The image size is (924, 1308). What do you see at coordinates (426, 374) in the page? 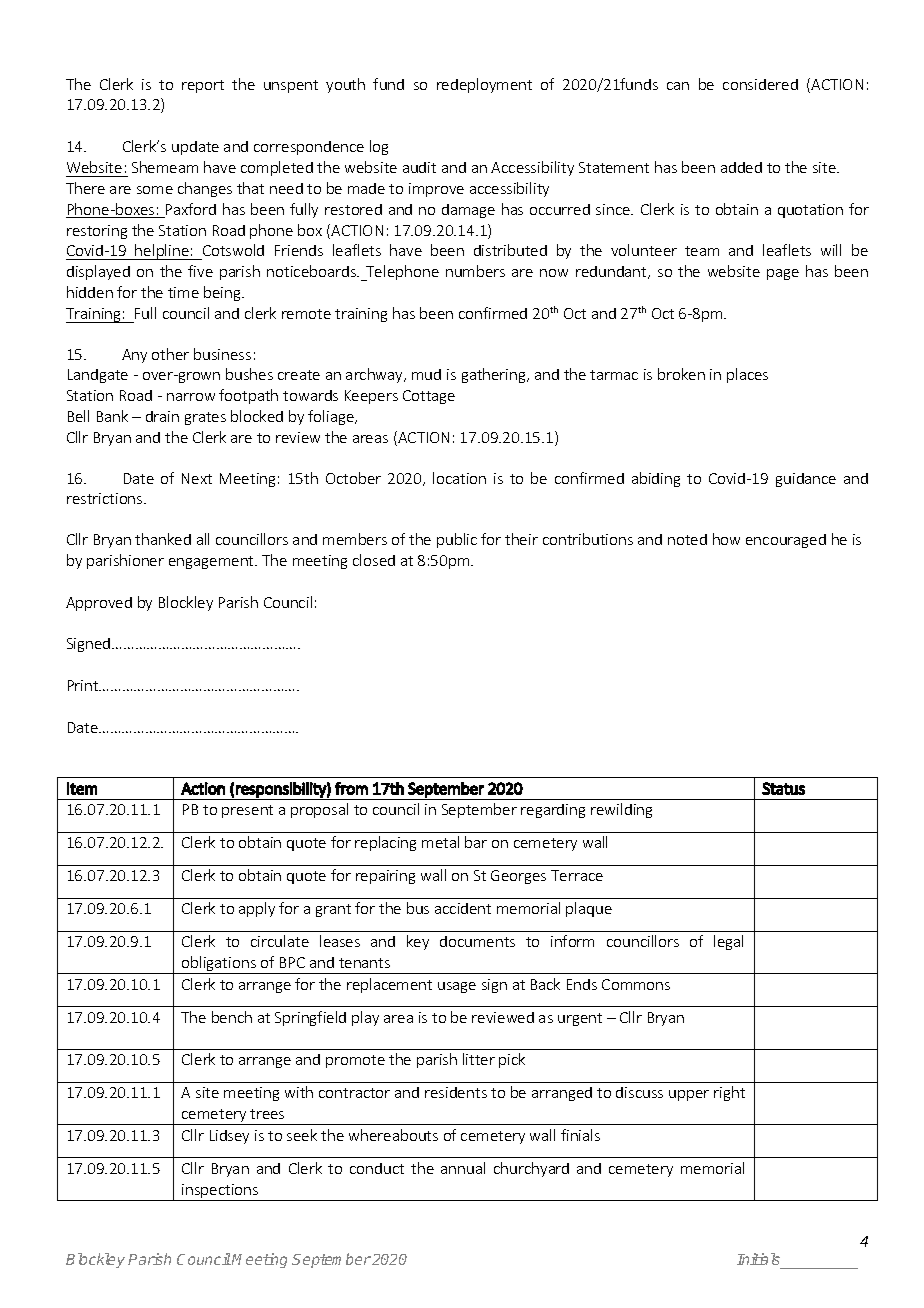
I see `mud` at bounding box center [426, 374].
